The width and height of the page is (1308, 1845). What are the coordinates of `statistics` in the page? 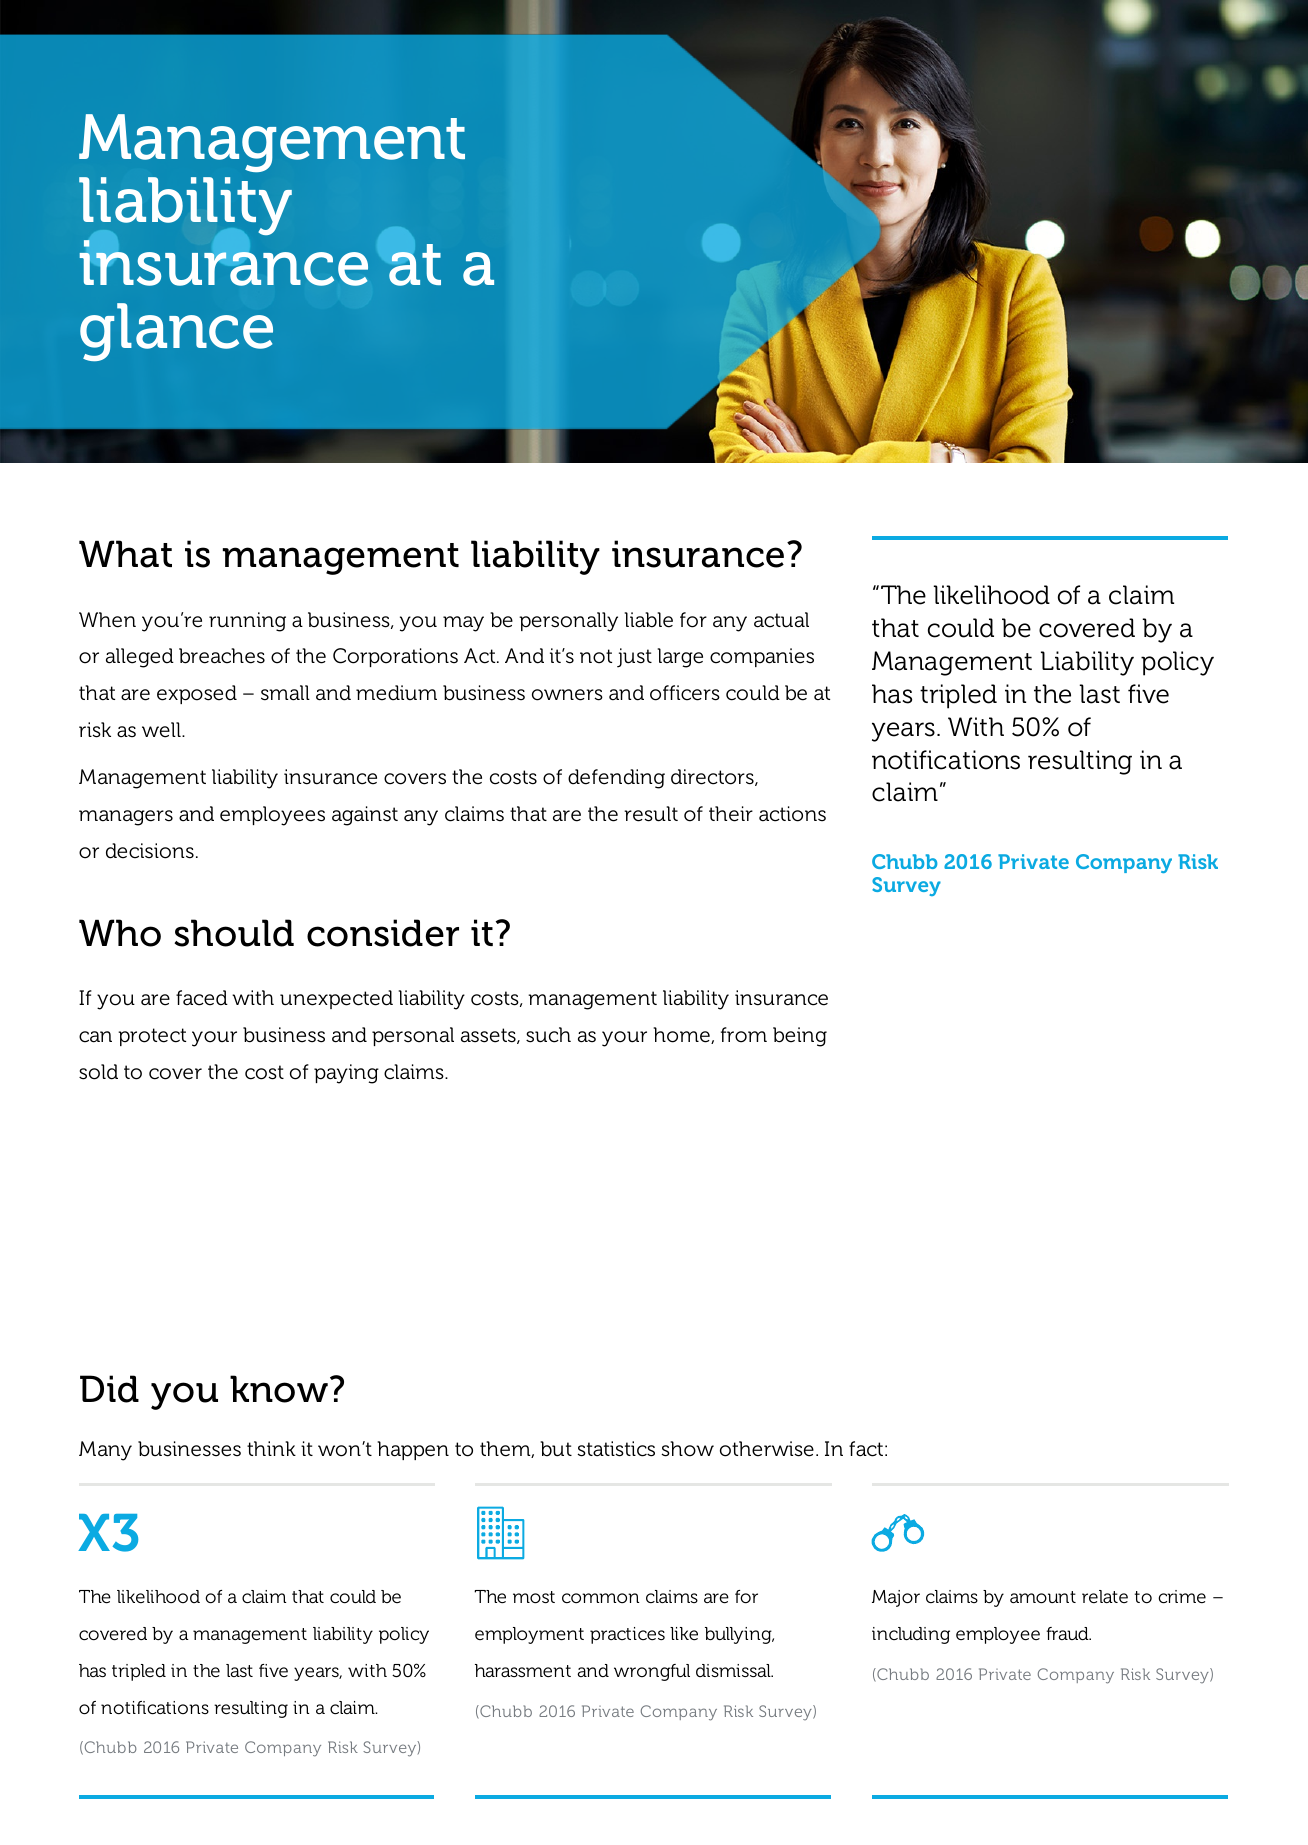 It's located at (616, 1449).
